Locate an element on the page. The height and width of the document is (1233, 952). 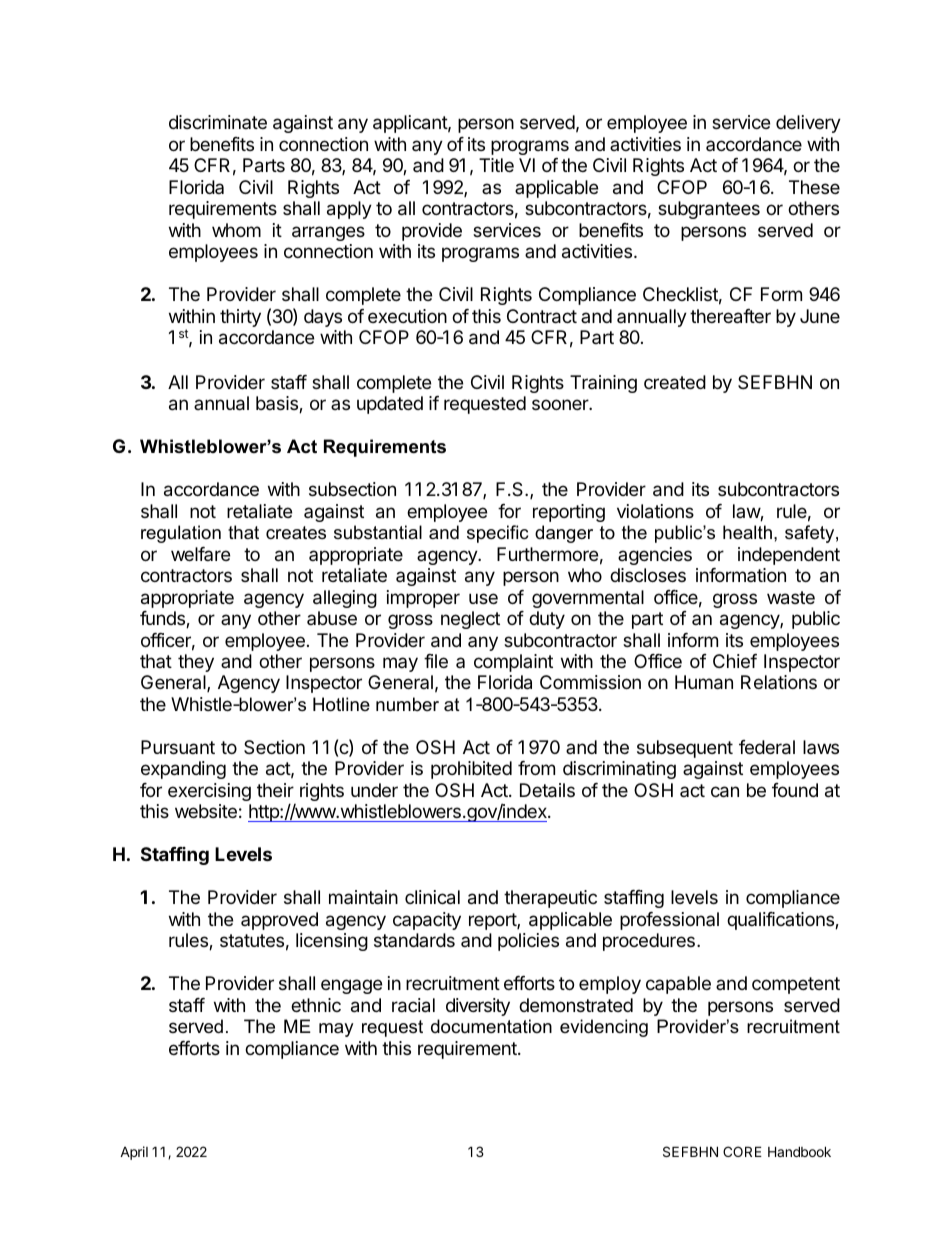
neglect is located at coordinates (470, 620).
